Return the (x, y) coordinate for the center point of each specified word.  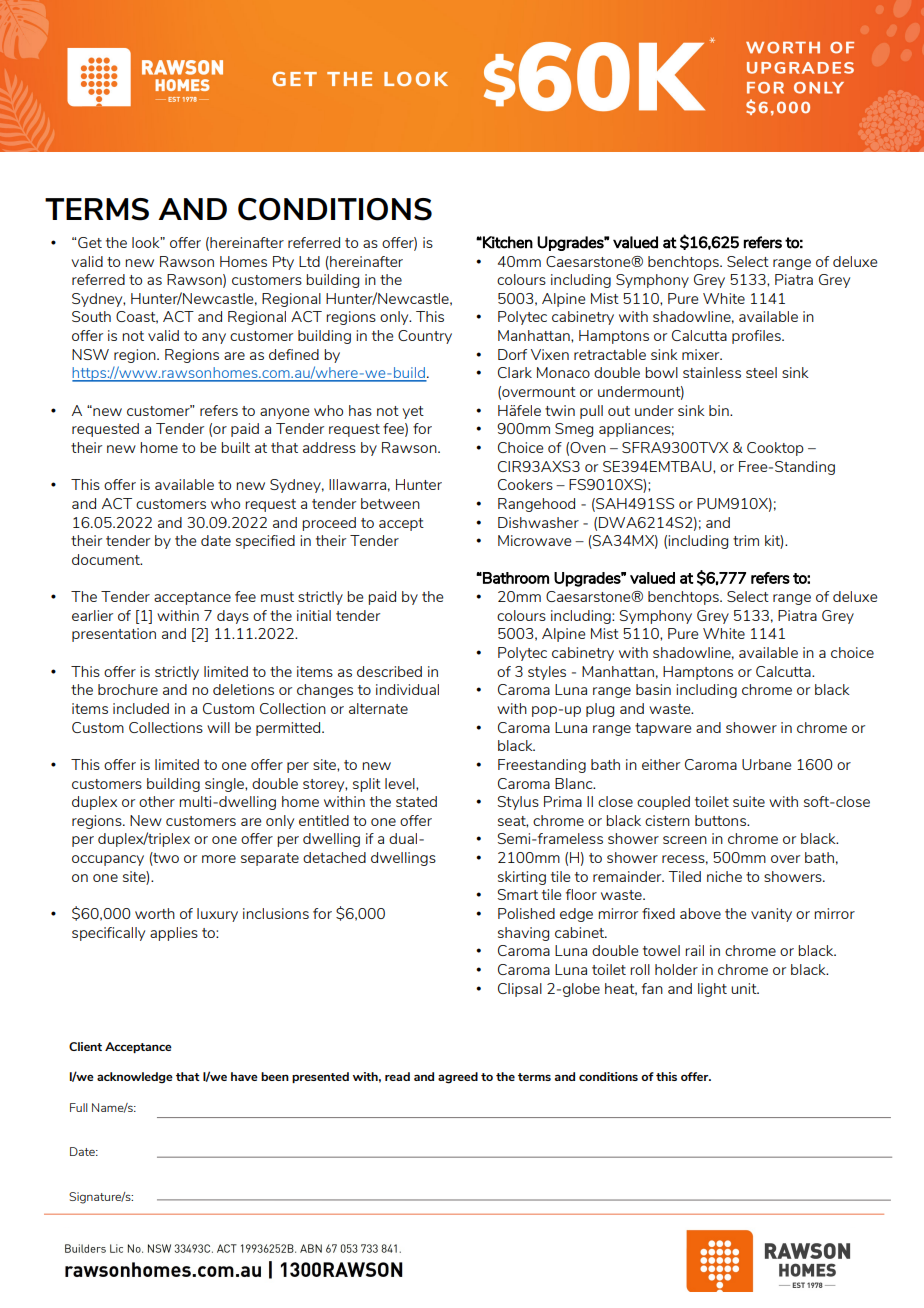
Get (89, 242)
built (235, 447)
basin (653, 689)
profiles (757, 337)
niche (724, 876)
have (244, 1076)
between (390, 503)
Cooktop (775, 449)
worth (155, 913)
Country (425, 337)
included (141, 708)
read (397, 1076)
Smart (518, 894)
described (389, 671)
